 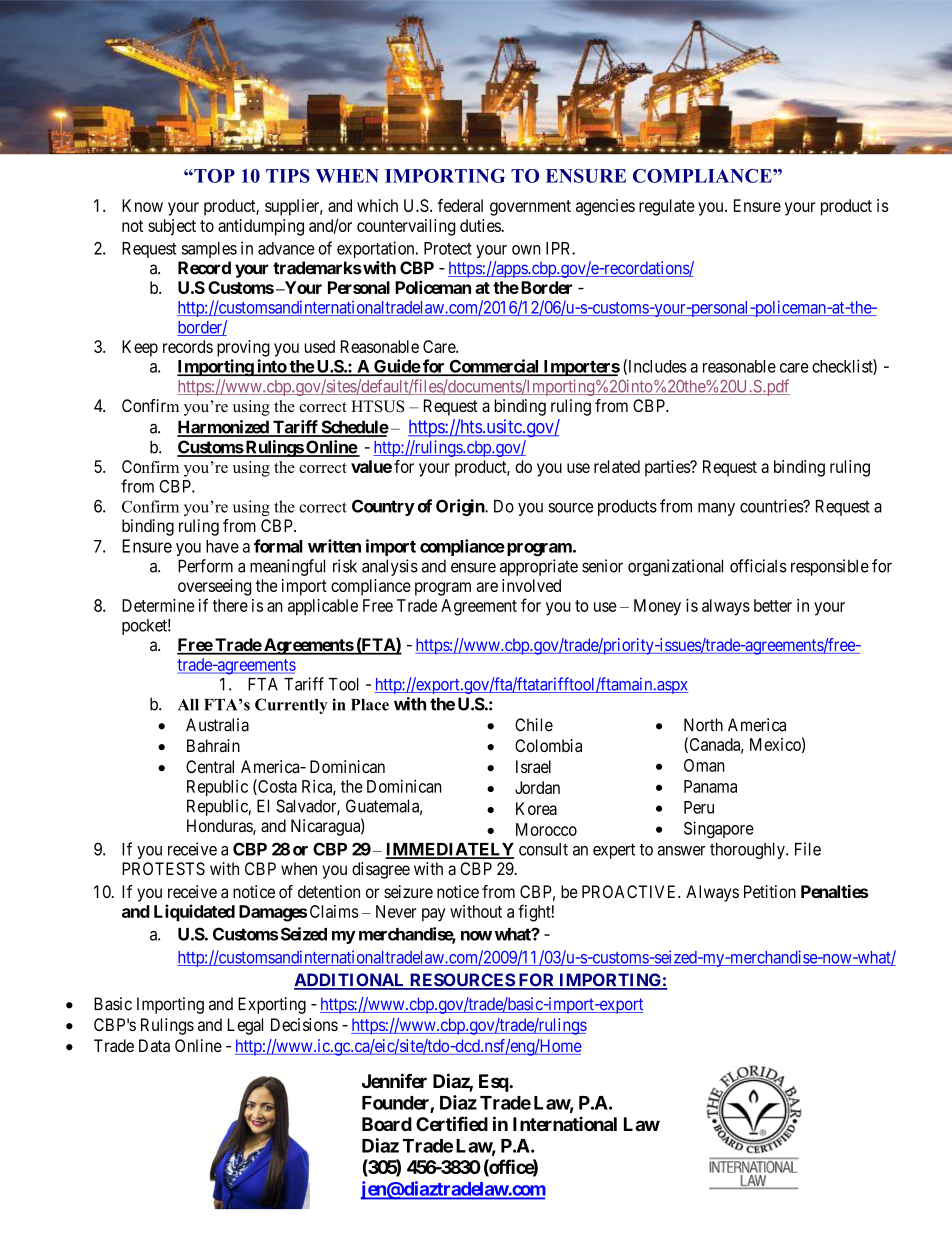 What do you see at coordinates (210, 766) in the screenshot?
I see `Central` at bounding box center [210, 766].
